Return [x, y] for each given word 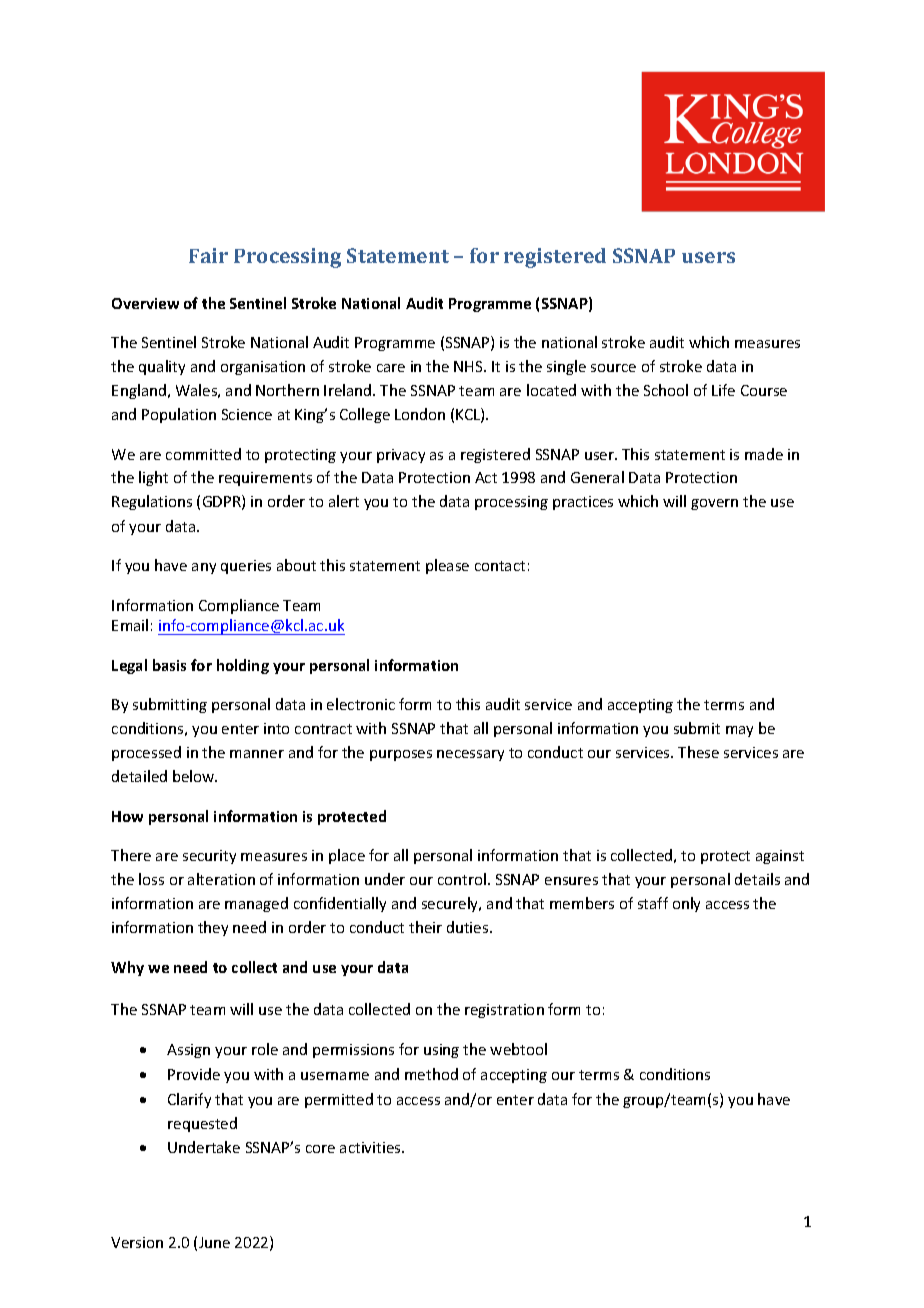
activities [371, 1147]
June [214, 1242]
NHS [469, 366]
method [431, 1074]
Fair [208, 255]
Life [723, 390]
